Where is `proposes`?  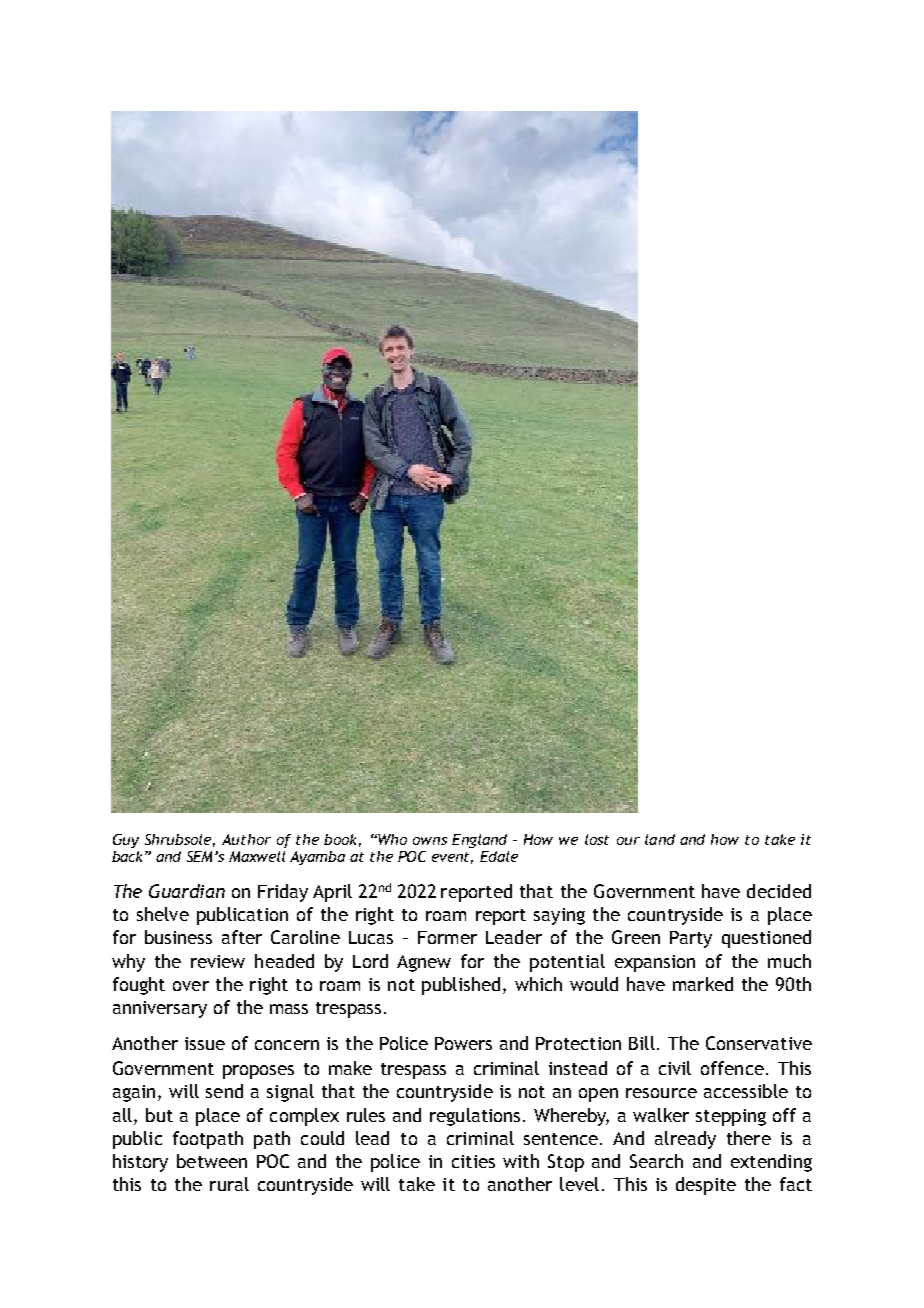 proposes is located at coordinates (258, 1072).
